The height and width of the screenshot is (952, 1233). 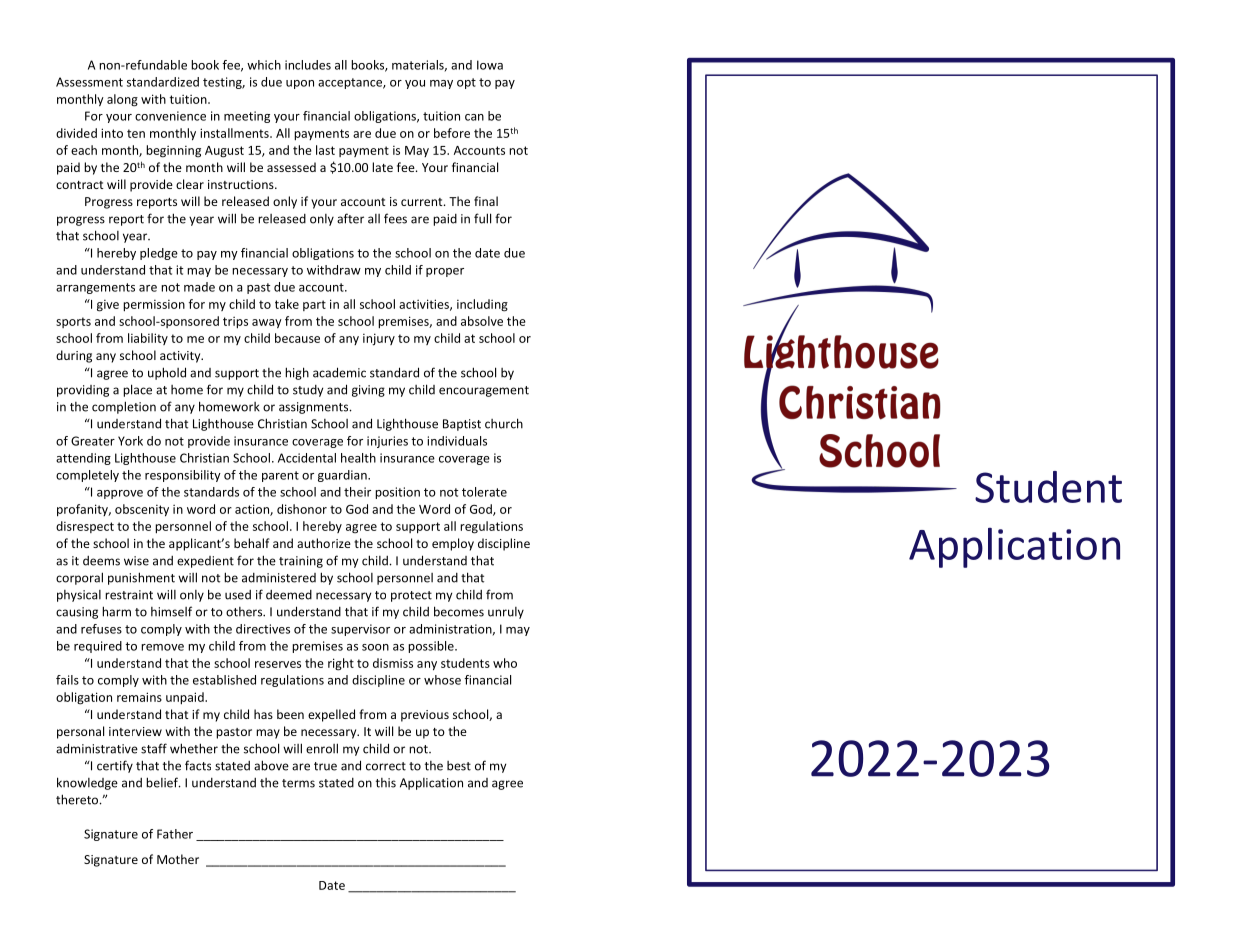 I want to click on possible, so click(x=432, y=647).
